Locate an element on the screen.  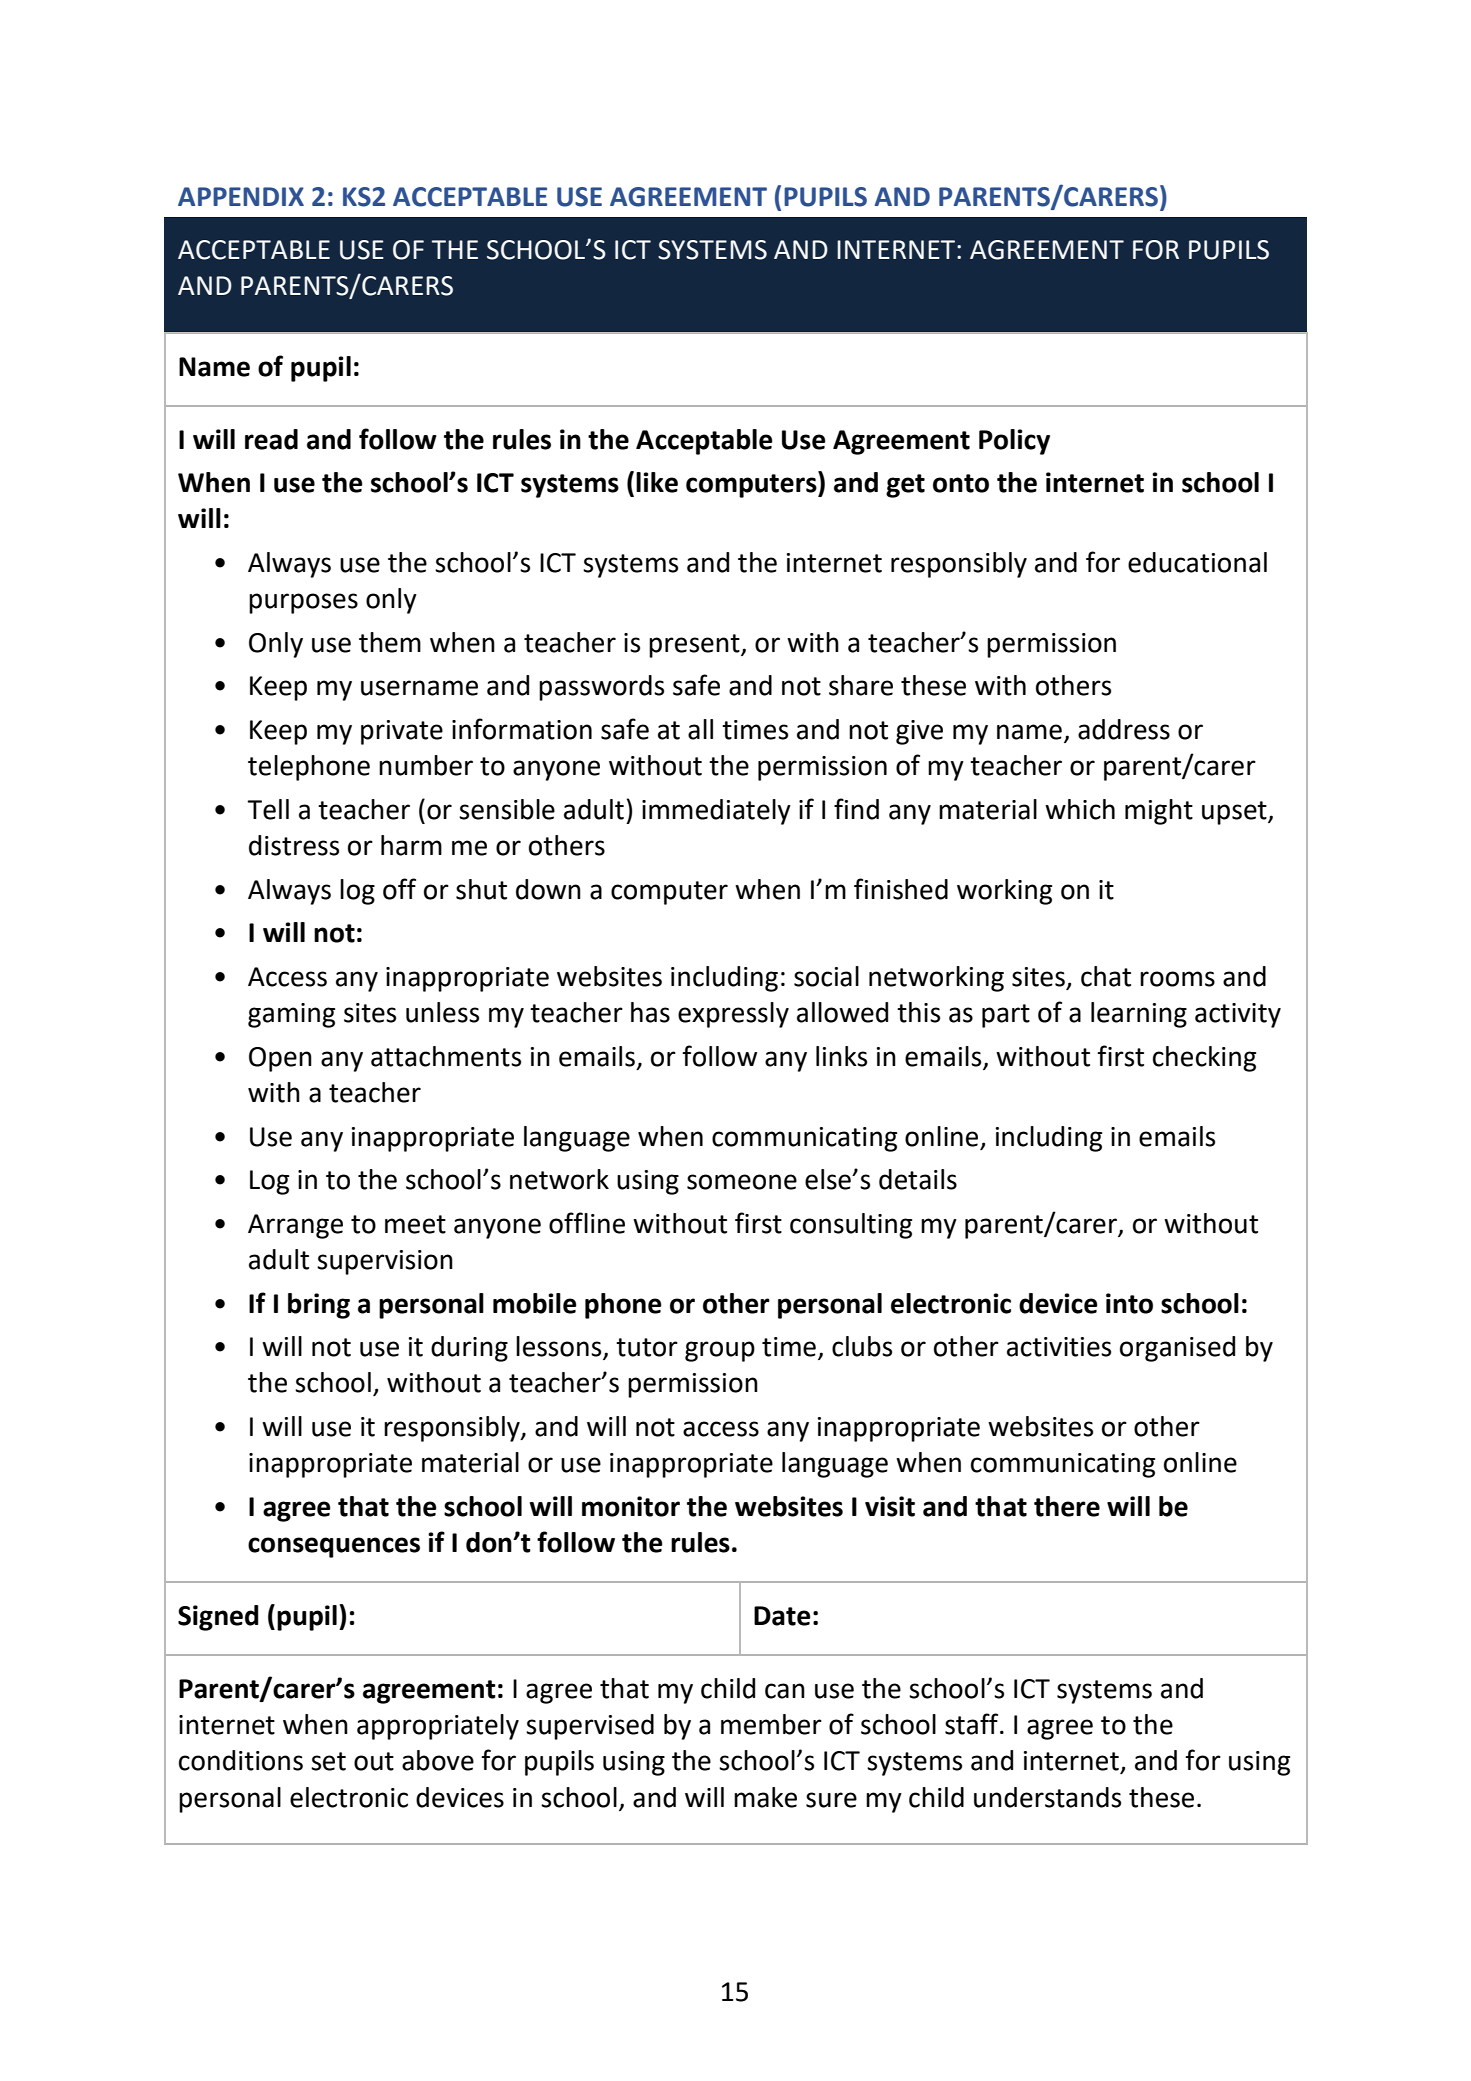
above is located at coordinates (438, 1760).
